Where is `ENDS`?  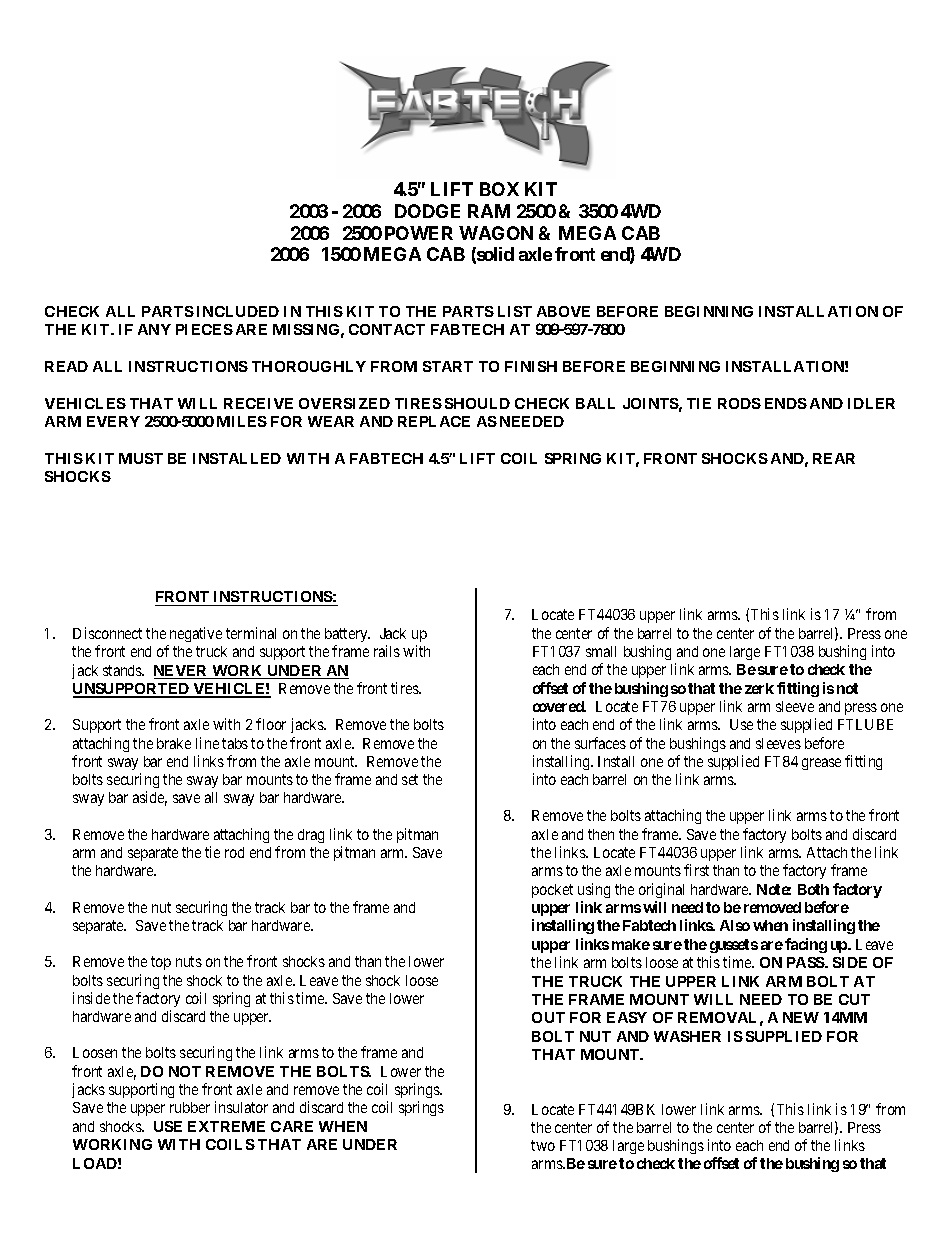 ENDS is located at coordinates (786, 403).
